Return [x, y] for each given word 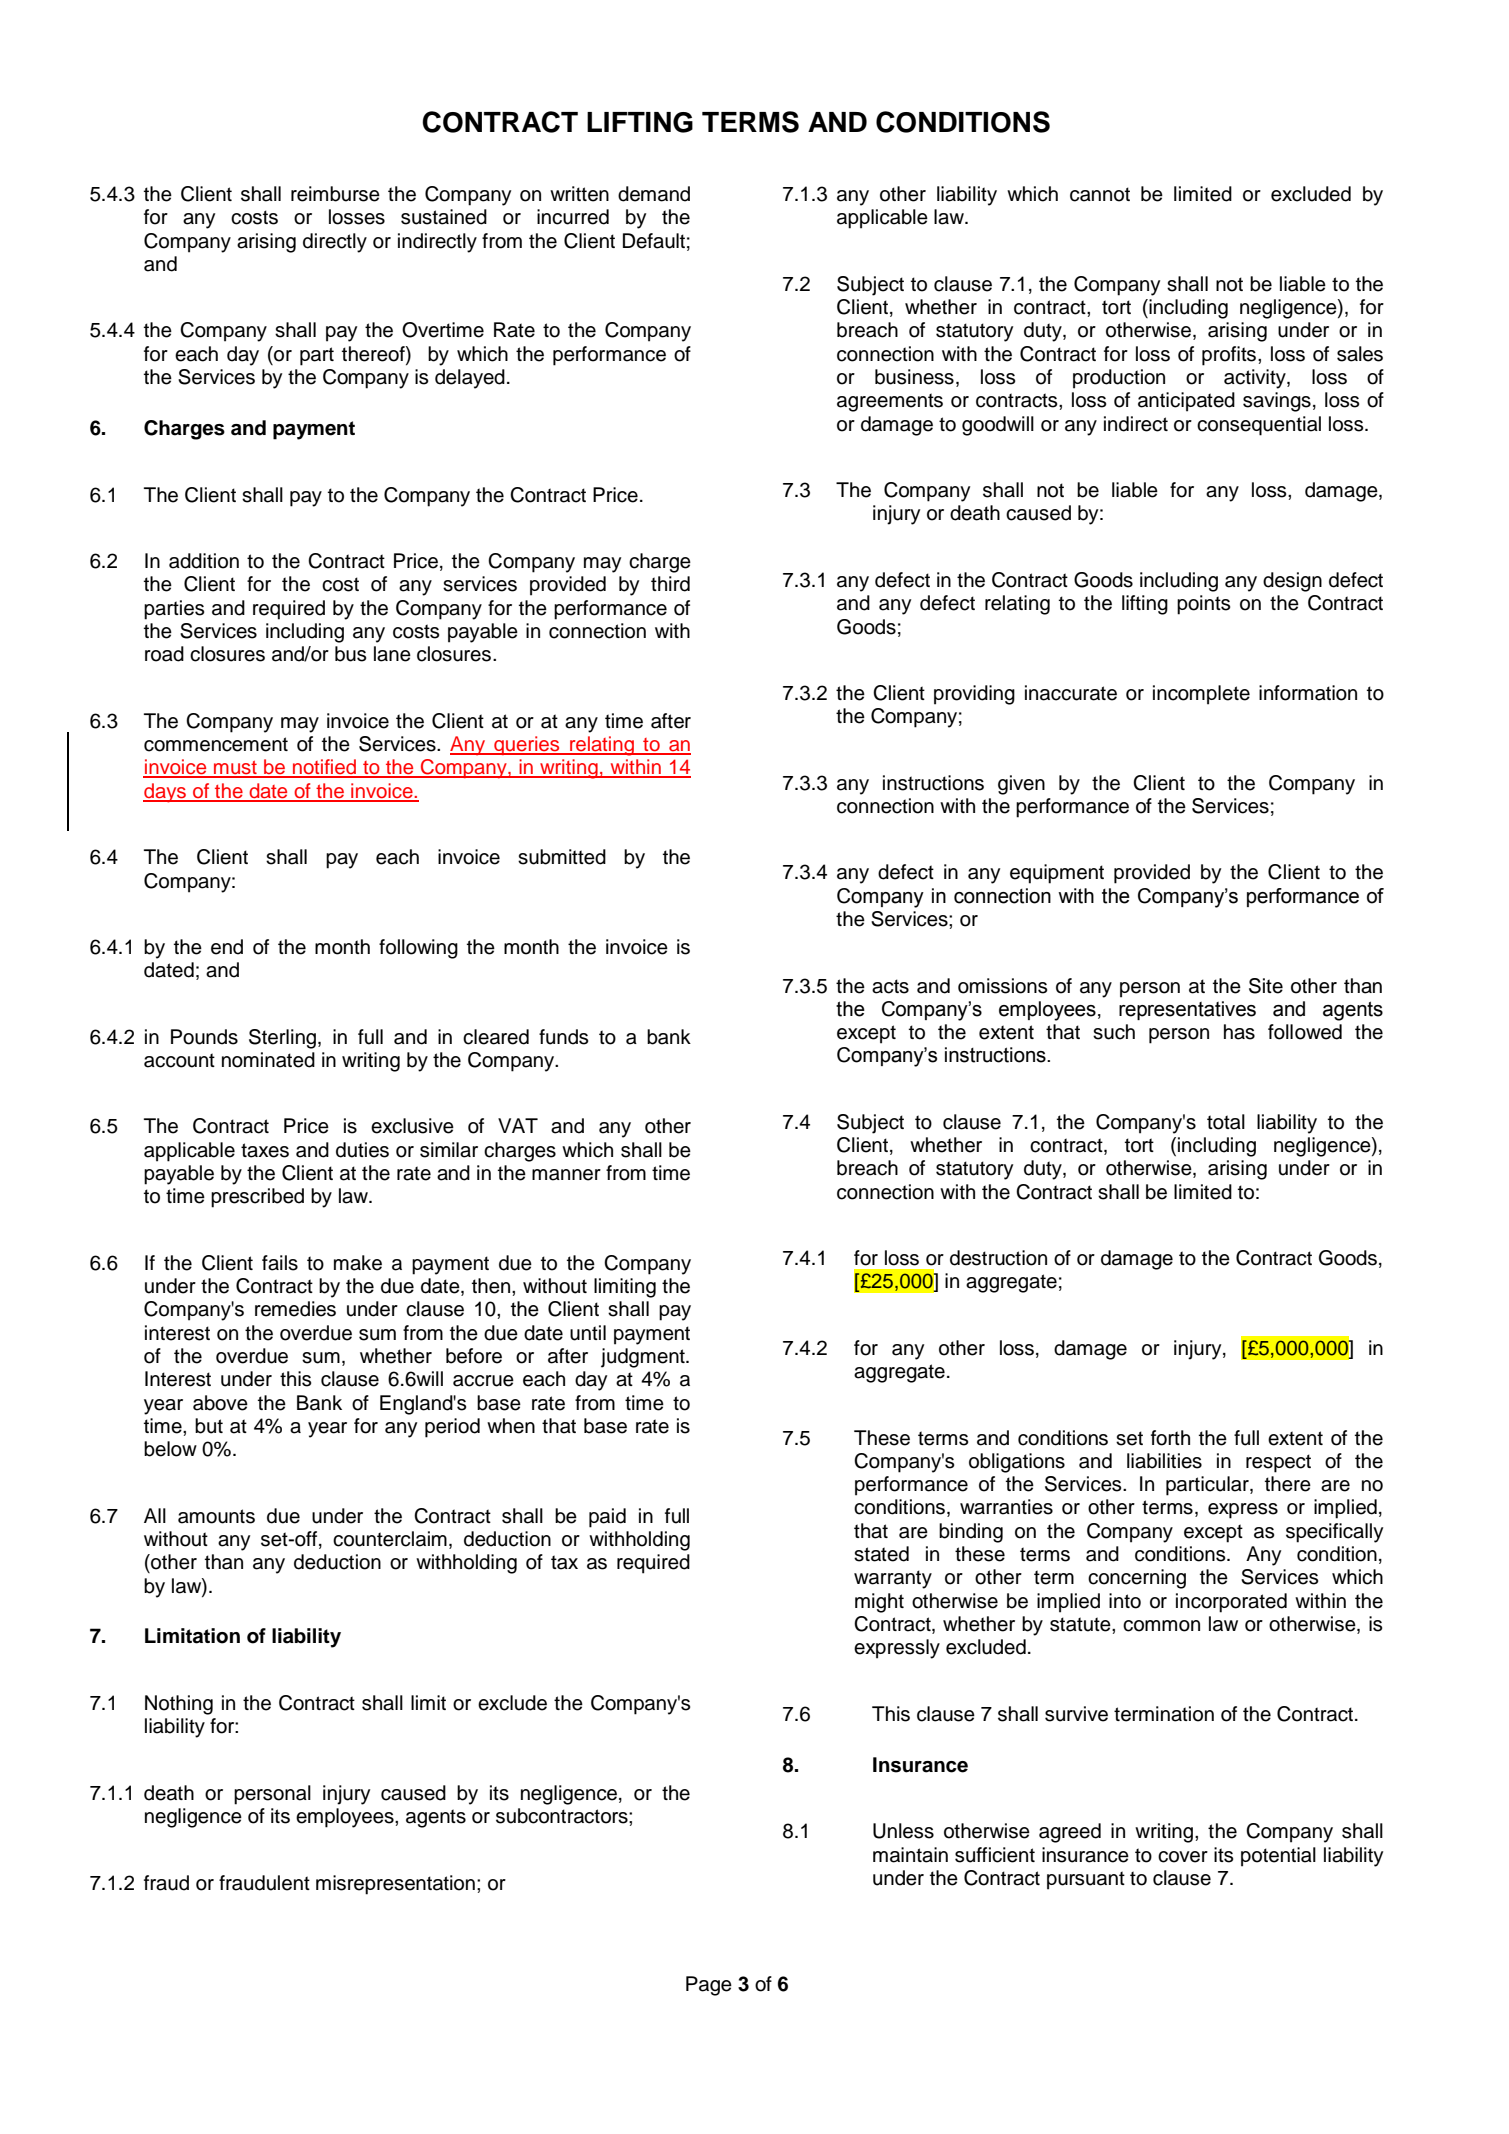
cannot [1100, 194]
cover [1183, 1857]
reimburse [335, 194]
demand [654, 194]
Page [709, 1986]
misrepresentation [395, 1885]
